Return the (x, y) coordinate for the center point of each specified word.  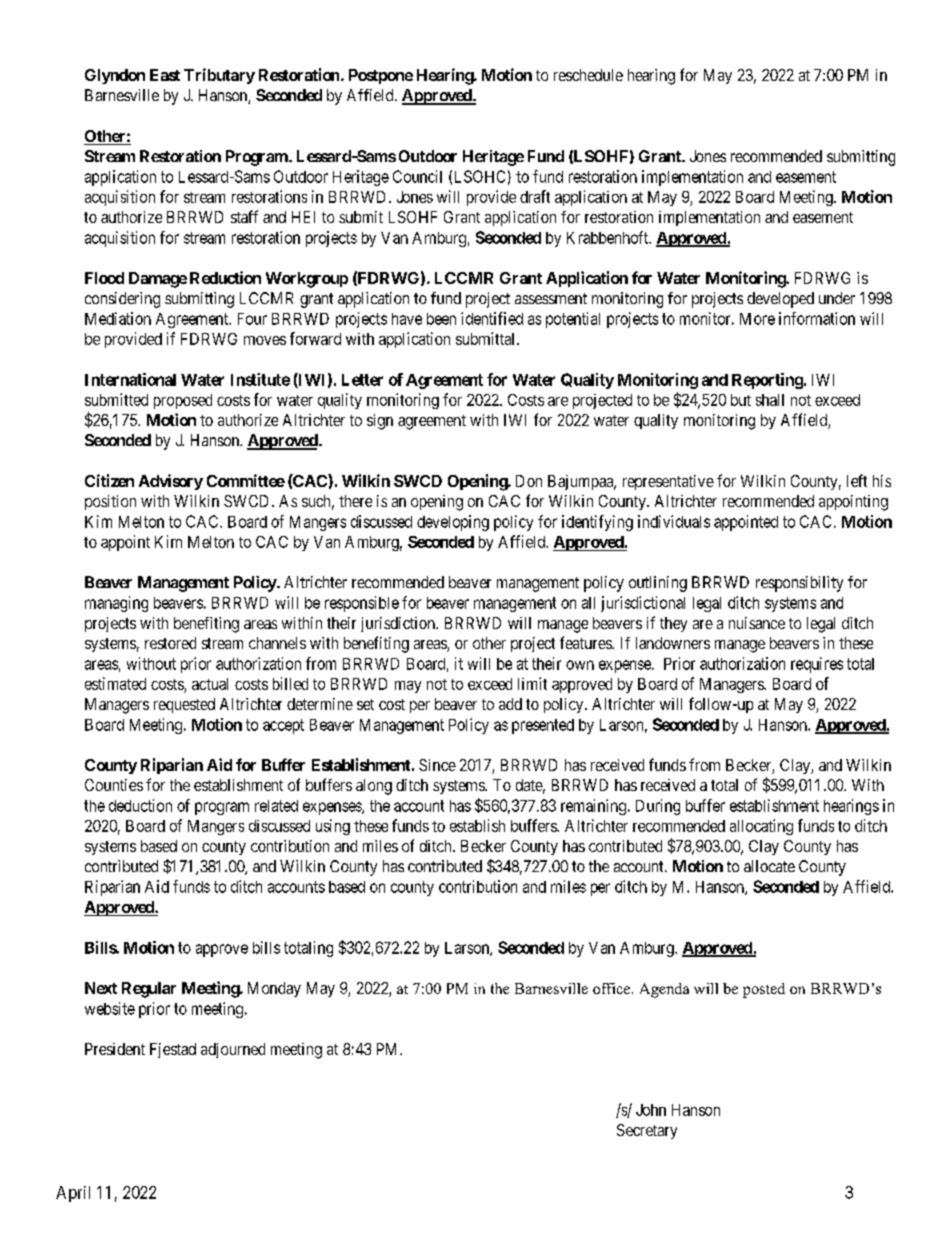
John (651, 1110)
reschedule (588, 75)
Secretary (647, 1131)
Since (437, 765)
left (857, 480)
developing (453, 523)
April (73, 1194)
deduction (140, 805)
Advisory (171, 482)
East (165, 75)
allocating (761, 827)
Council (417, 176)
